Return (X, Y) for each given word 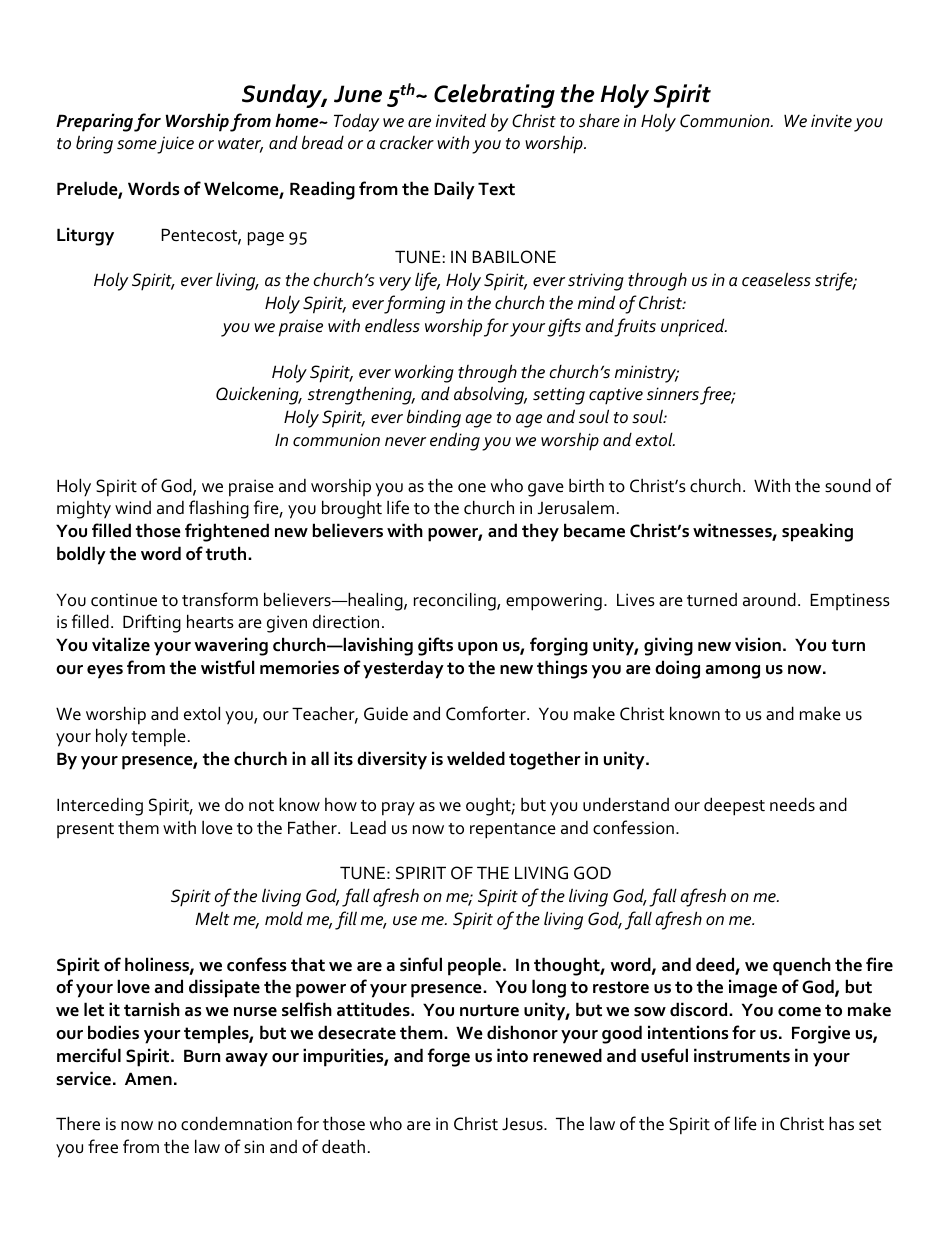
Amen (148, 1078)
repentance (513, 831)
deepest (734, 806)
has (841, 1123)
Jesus (523, 1124)
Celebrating (494, 96)
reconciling (456, 601)
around (769, 599)
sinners (673, 394)
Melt (212, 918)
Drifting (152, 623)
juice (175, 145)
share (599, 120)
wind (133, 507)
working (424, 373)
